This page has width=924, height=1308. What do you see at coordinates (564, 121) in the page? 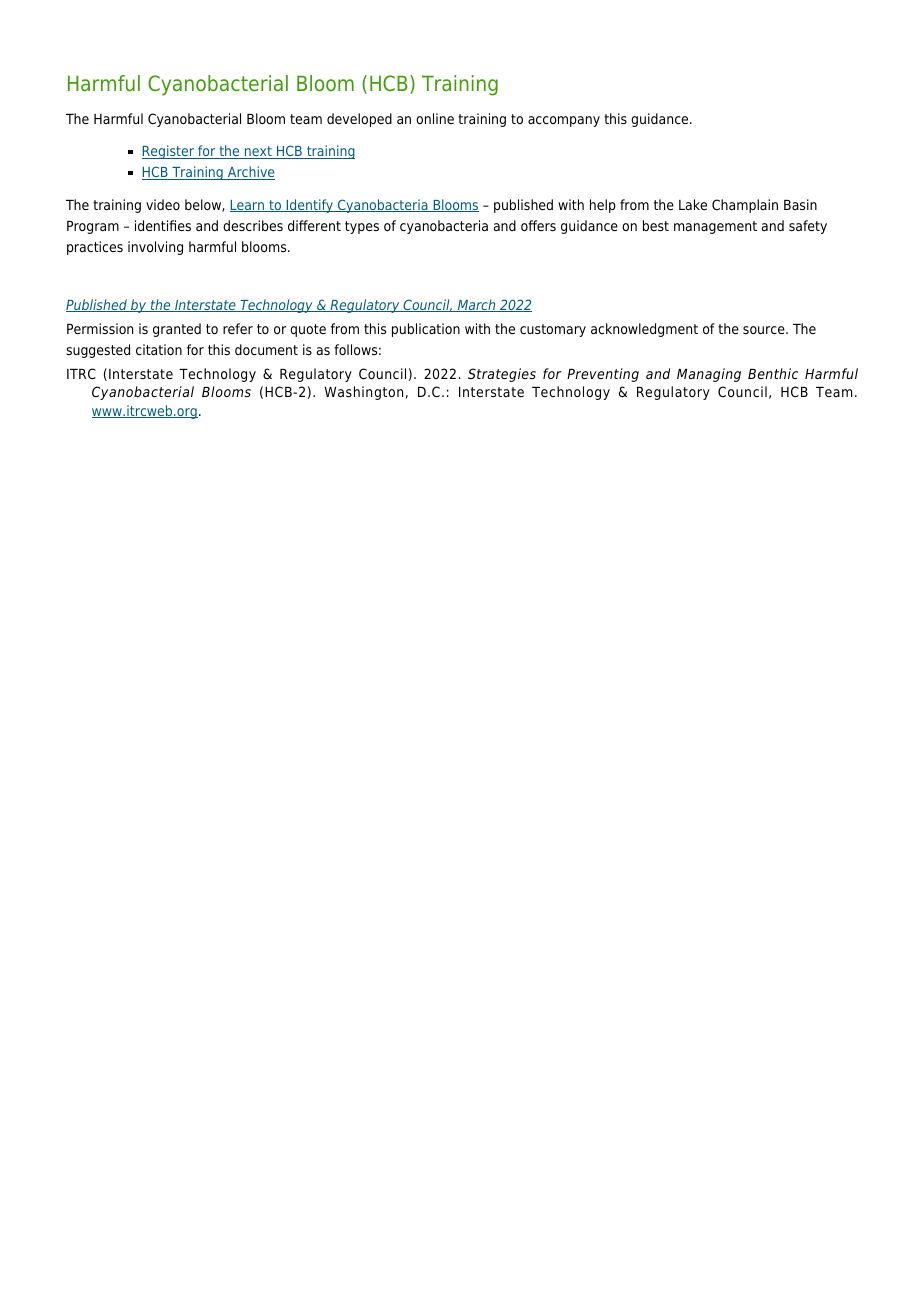
I see `accompany` at bounding box center [564, 121].
